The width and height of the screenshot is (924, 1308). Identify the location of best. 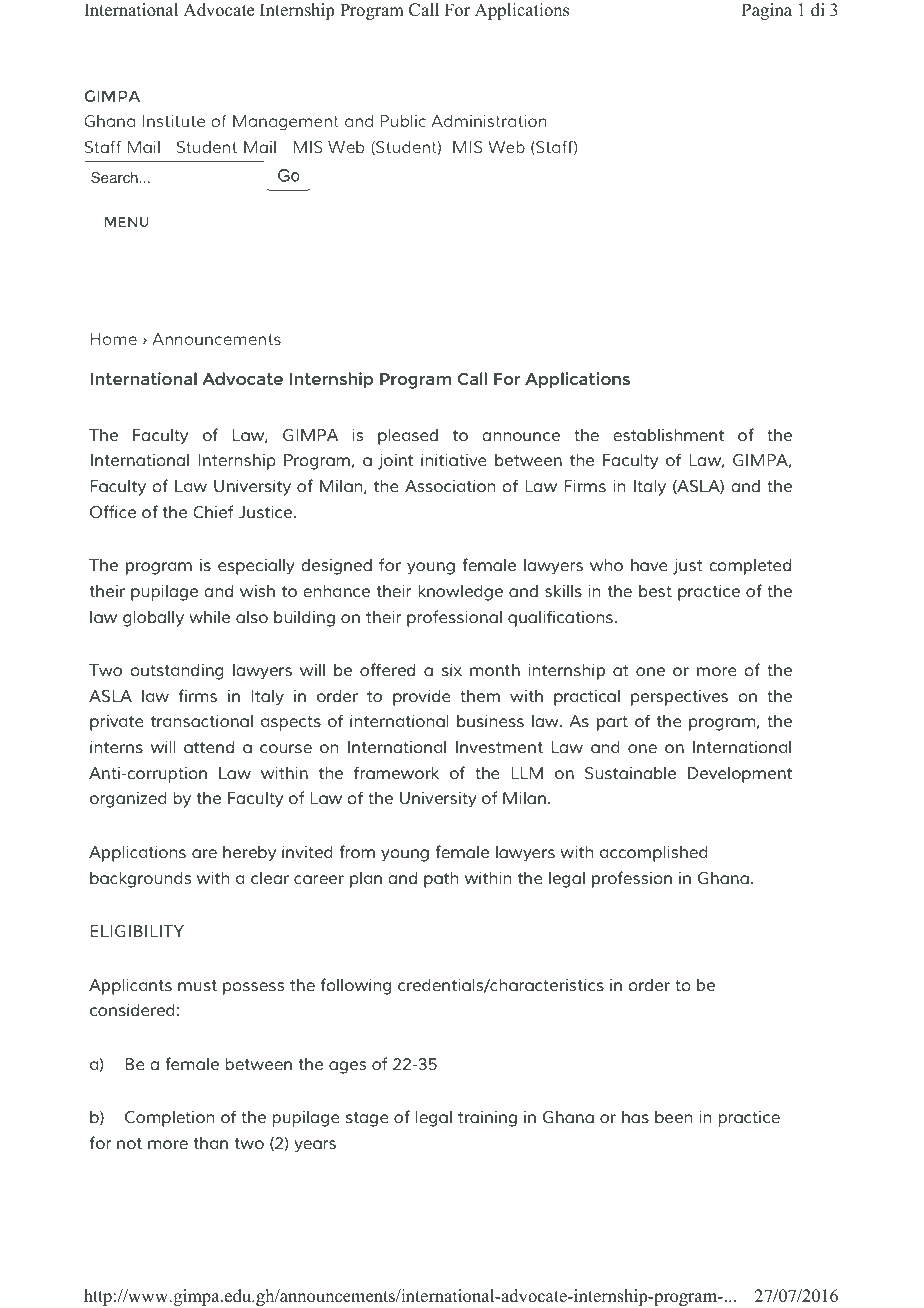
(655, 591).
